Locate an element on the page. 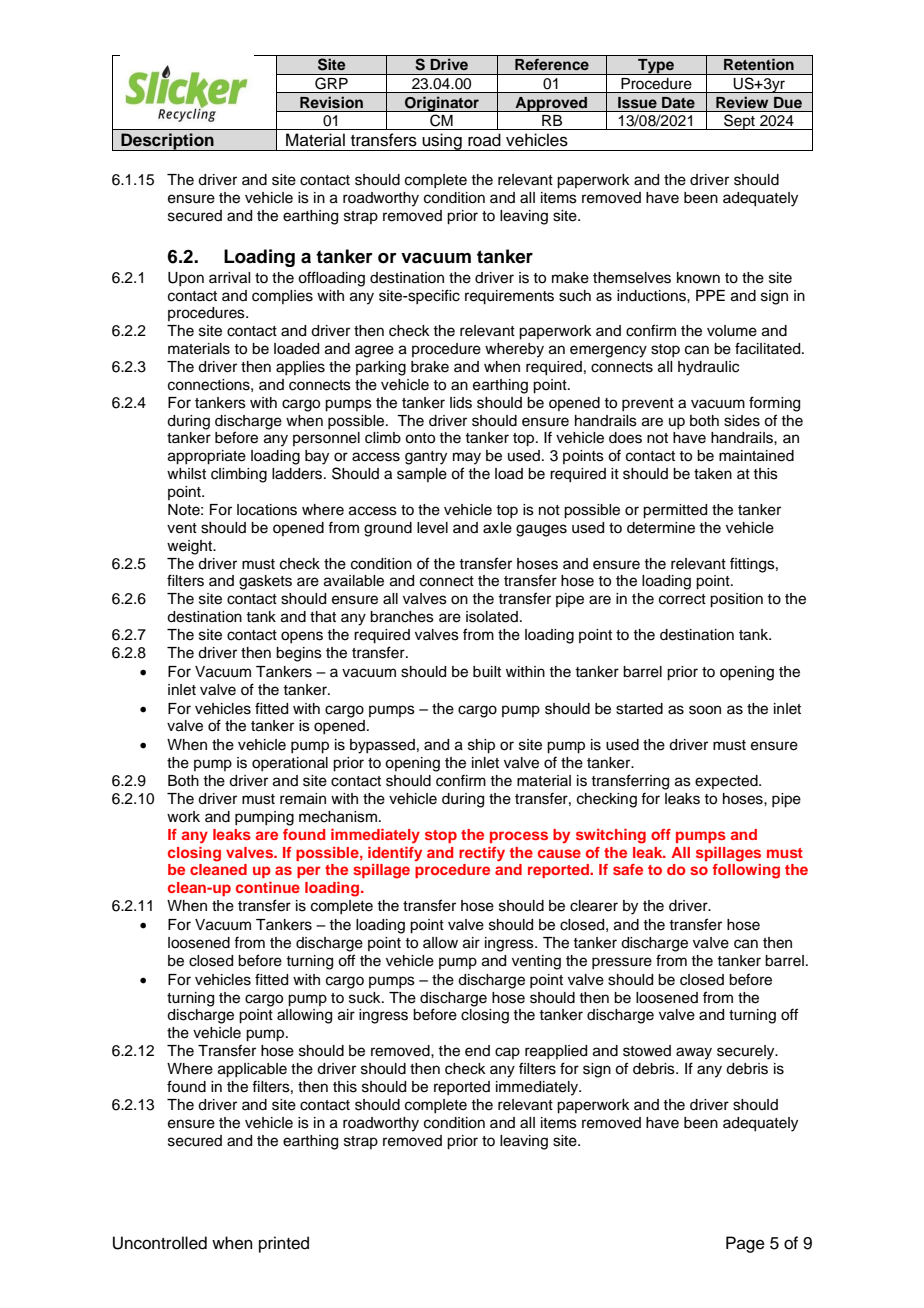  taken is located at coordinates (713, 474).
